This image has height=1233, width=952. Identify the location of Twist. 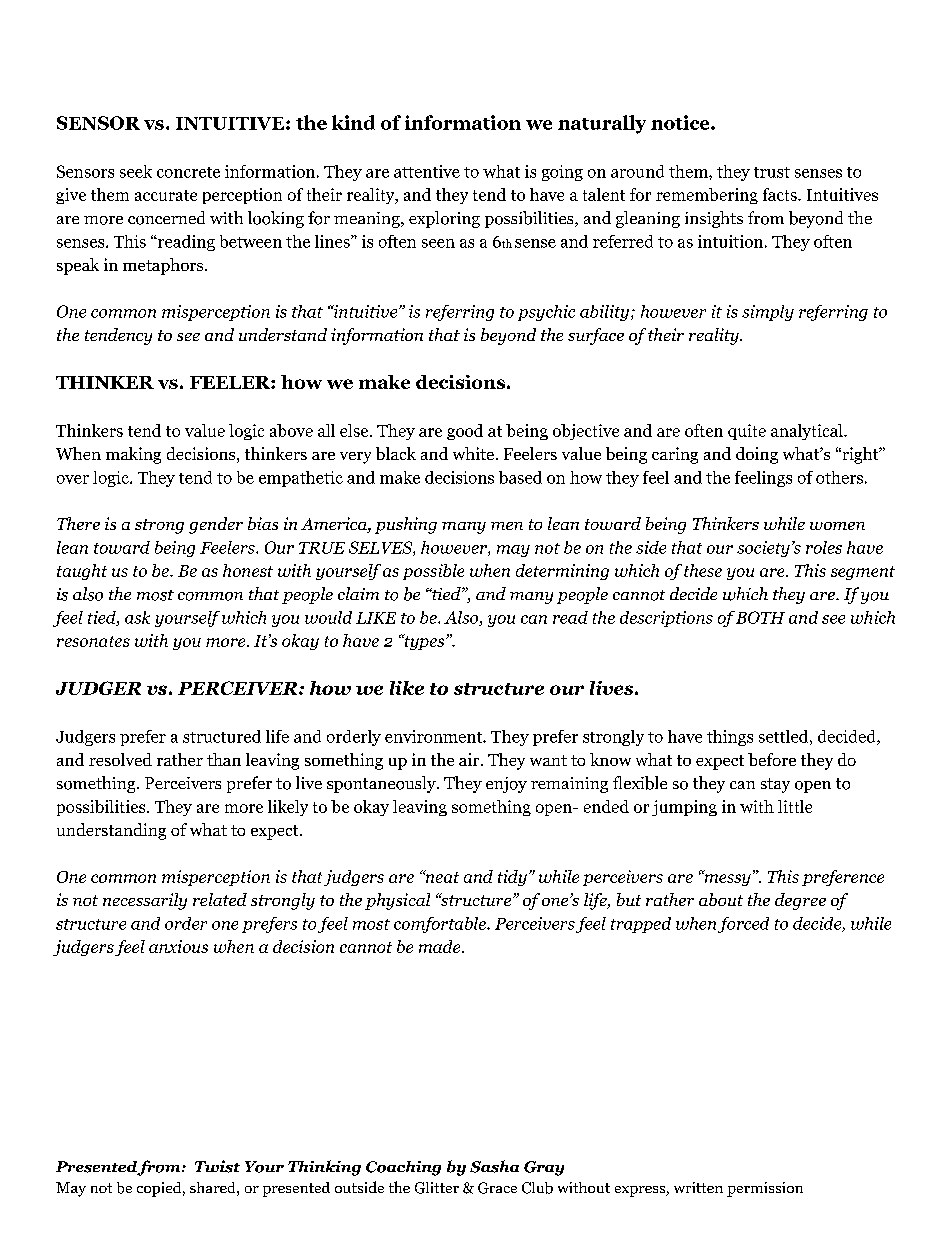
(217, 1166).
